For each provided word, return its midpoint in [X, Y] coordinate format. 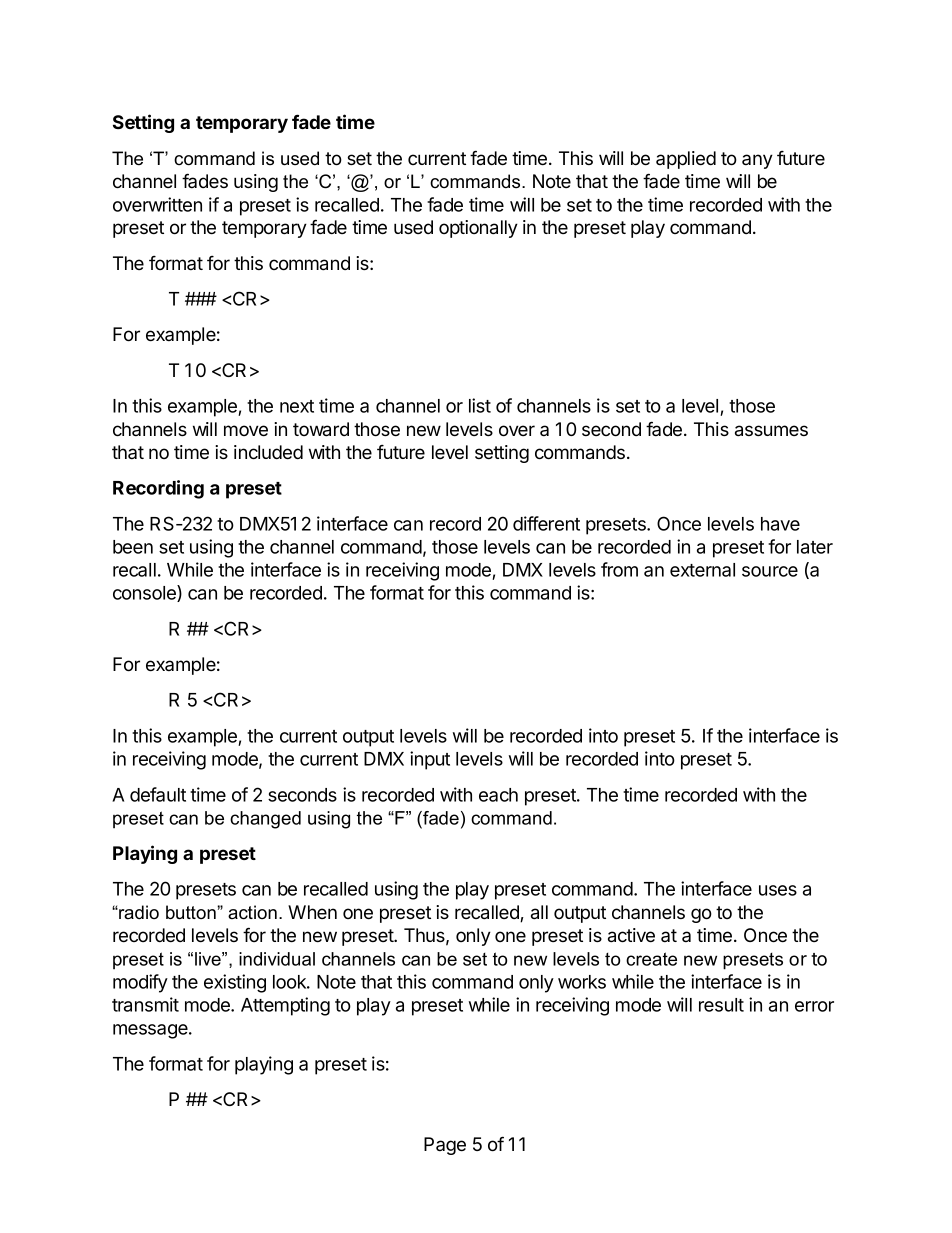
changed [265, 820]
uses [778, 890]
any [757, 161]
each [498, 795]
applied [686, 160]
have [780, 524]
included [268, 452]
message [151, 1031]
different [546, 523]
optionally [478, 229]
